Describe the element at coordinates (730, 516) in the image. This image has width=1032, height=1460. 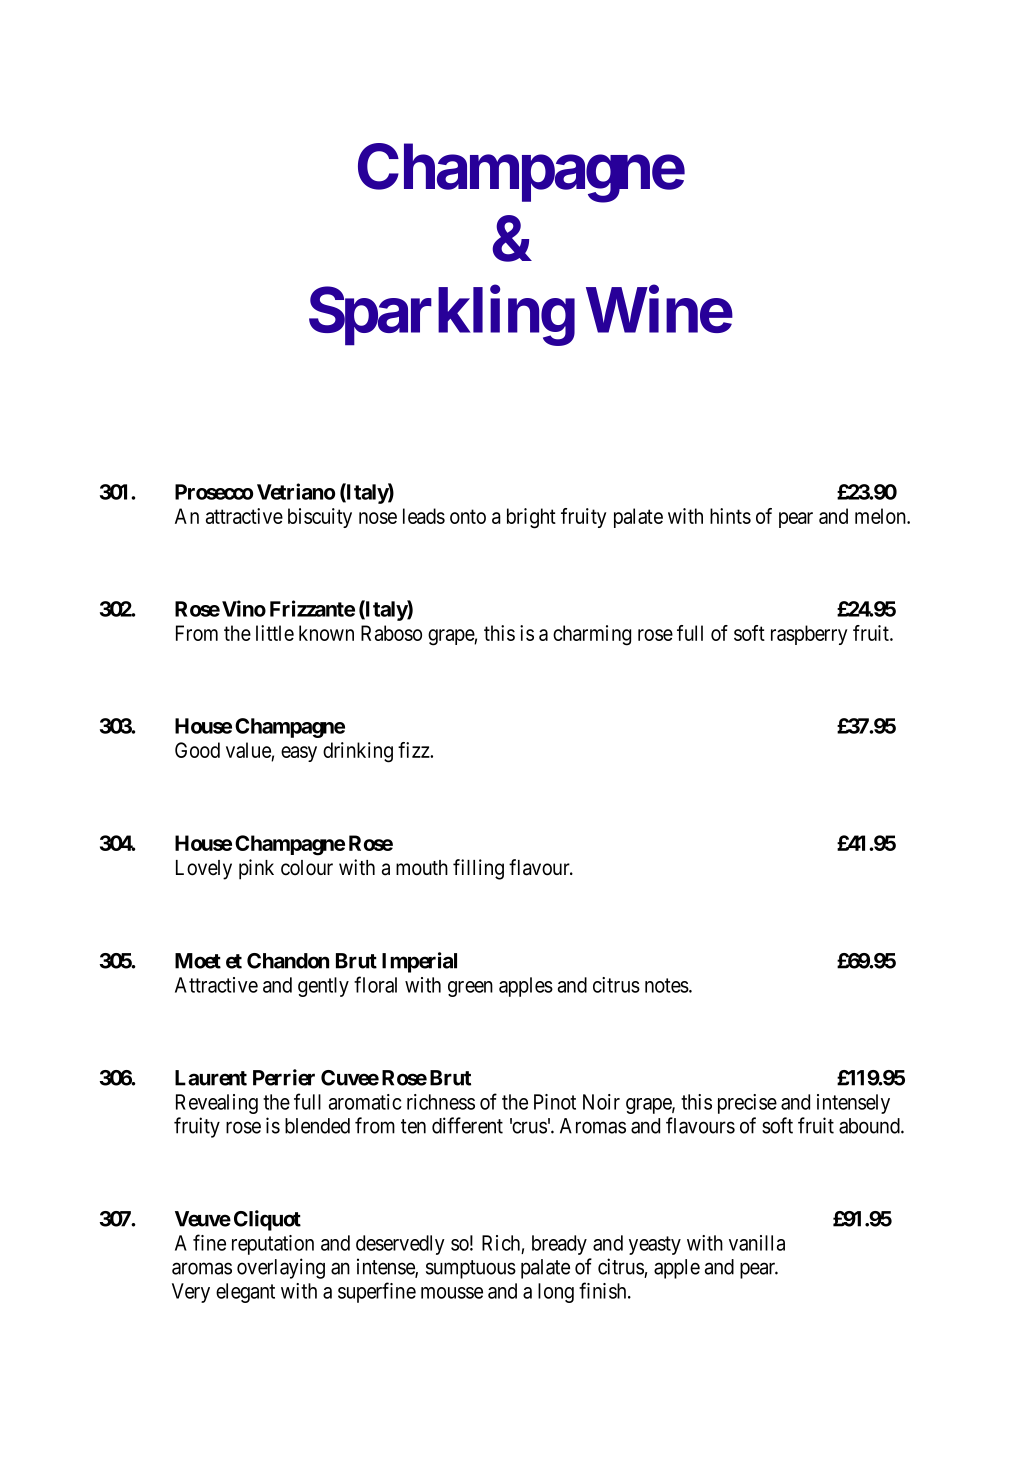
I see `hints` at that location.
